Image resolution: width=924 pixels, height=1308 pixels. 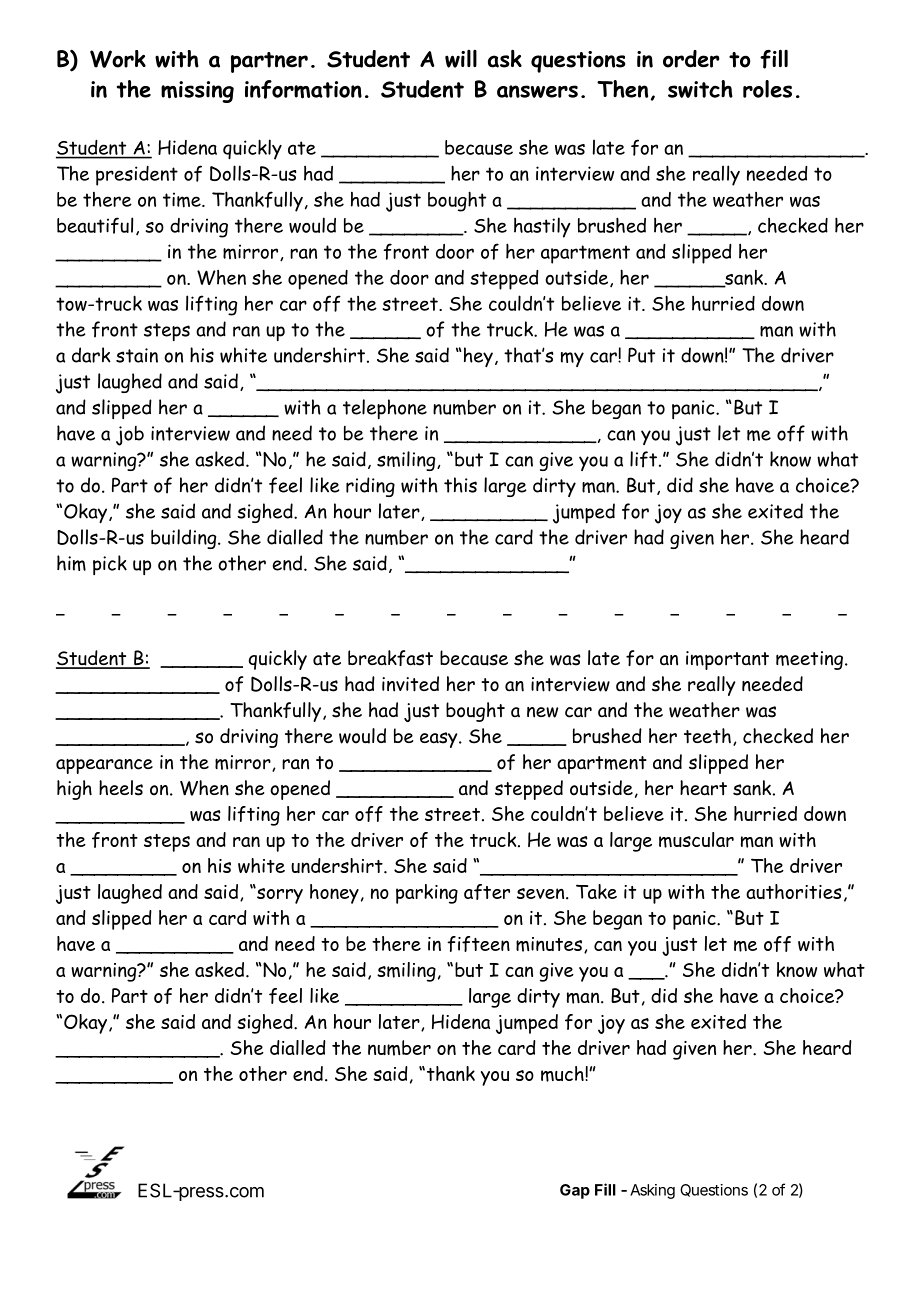 What do you see at coordinates (461, 59) in the screenshot?
I see `will` at bounding box center [461, 59].
